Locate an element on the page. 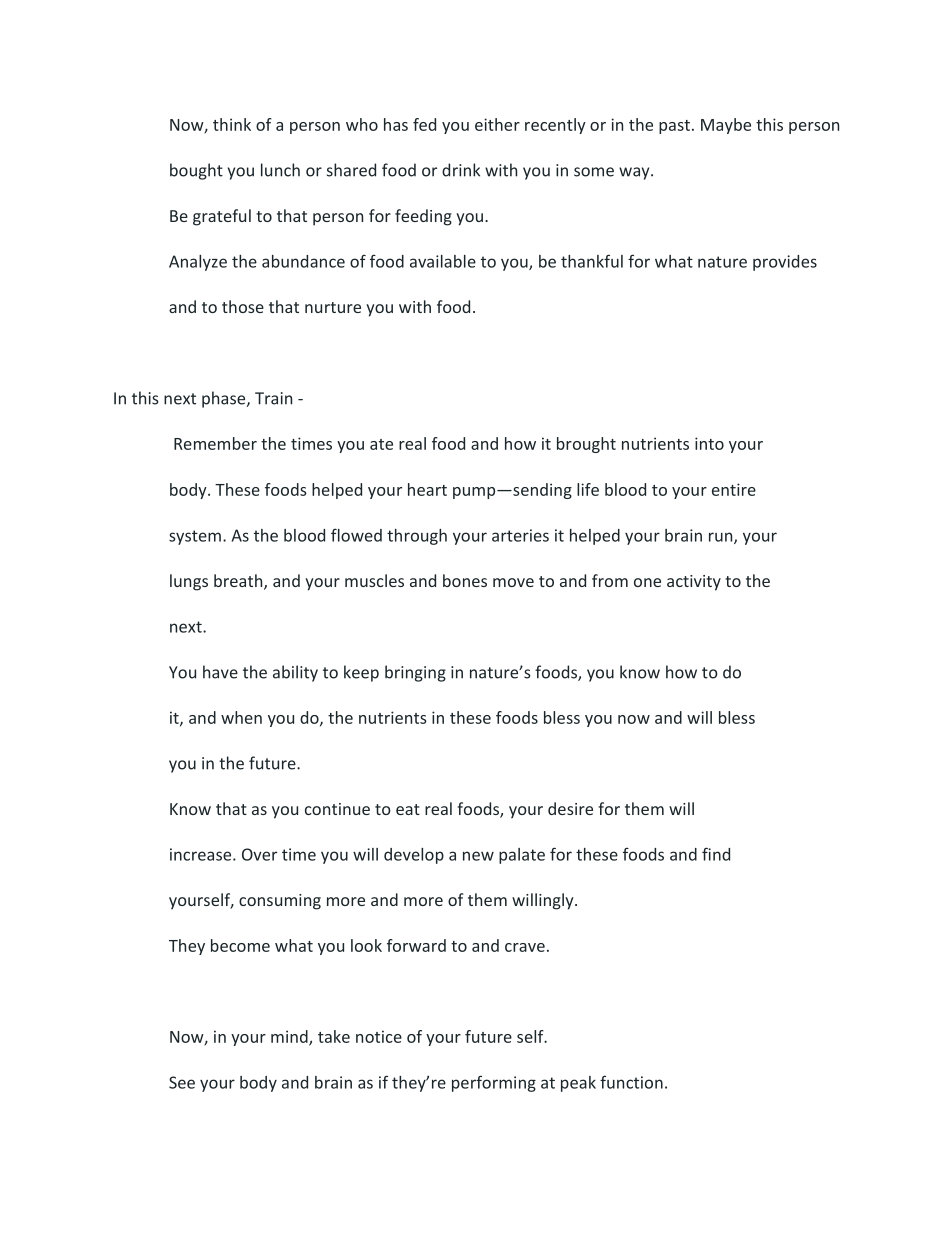 This document has height=1233, width=952. when is located at coordinates (241, 717).
